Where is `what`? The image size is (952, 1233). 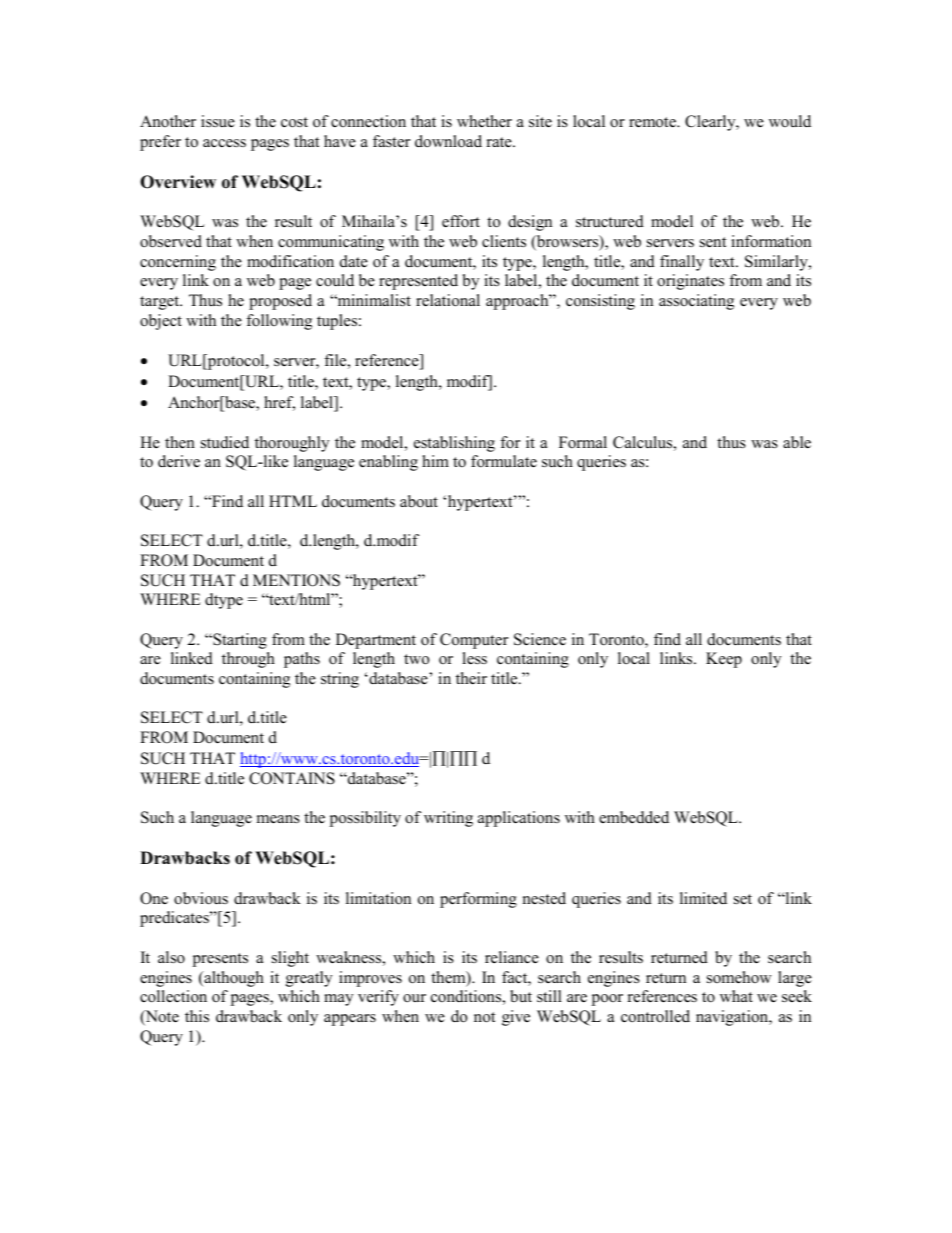 what is located at coordinates (736, 996).
